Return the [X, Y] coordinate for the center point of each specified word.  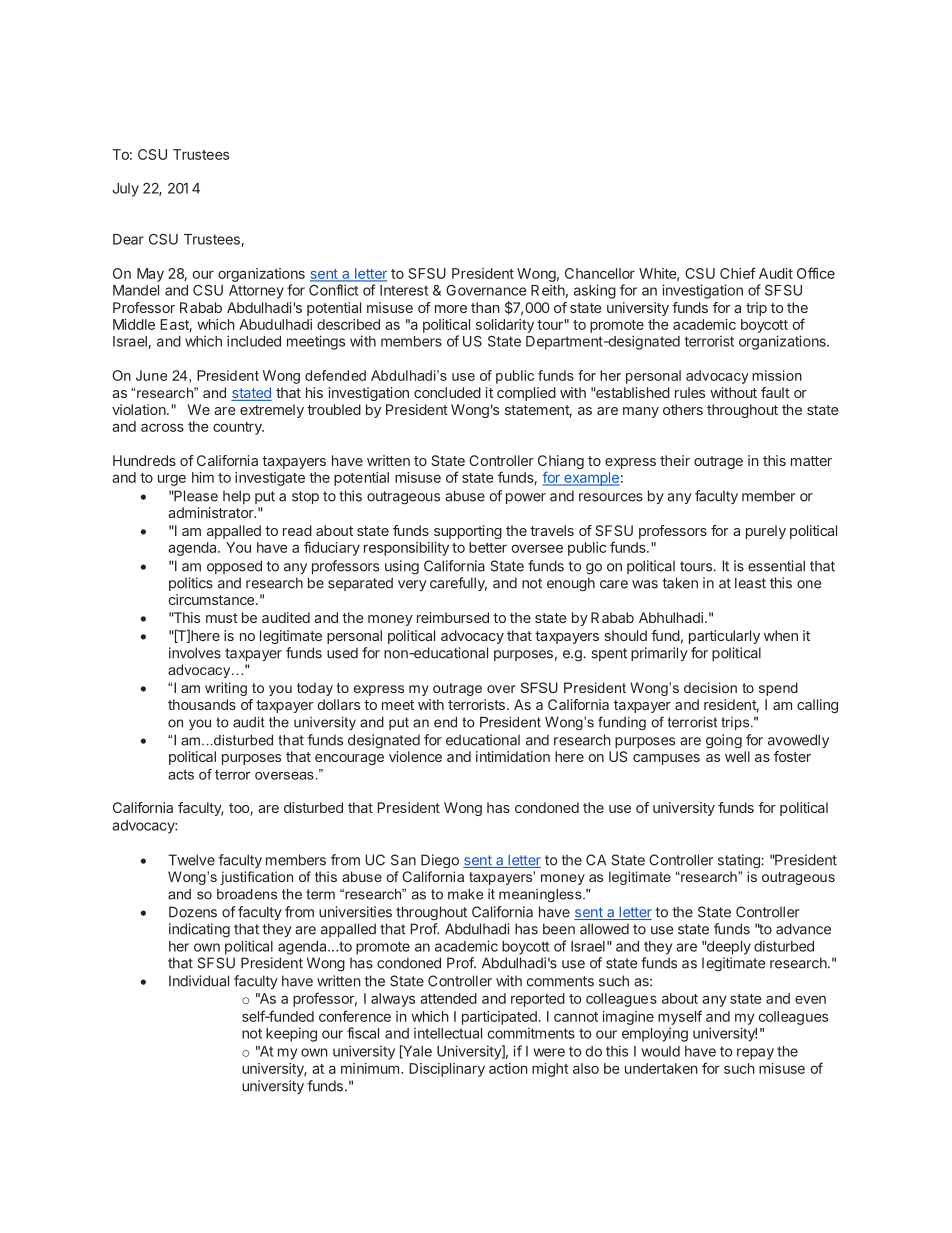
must [222, 618]
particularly [724, 637]
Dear [128, 239]
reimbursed [453, 617]
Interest [404, 290]
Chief [737, 273]
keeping [291, 1034]
